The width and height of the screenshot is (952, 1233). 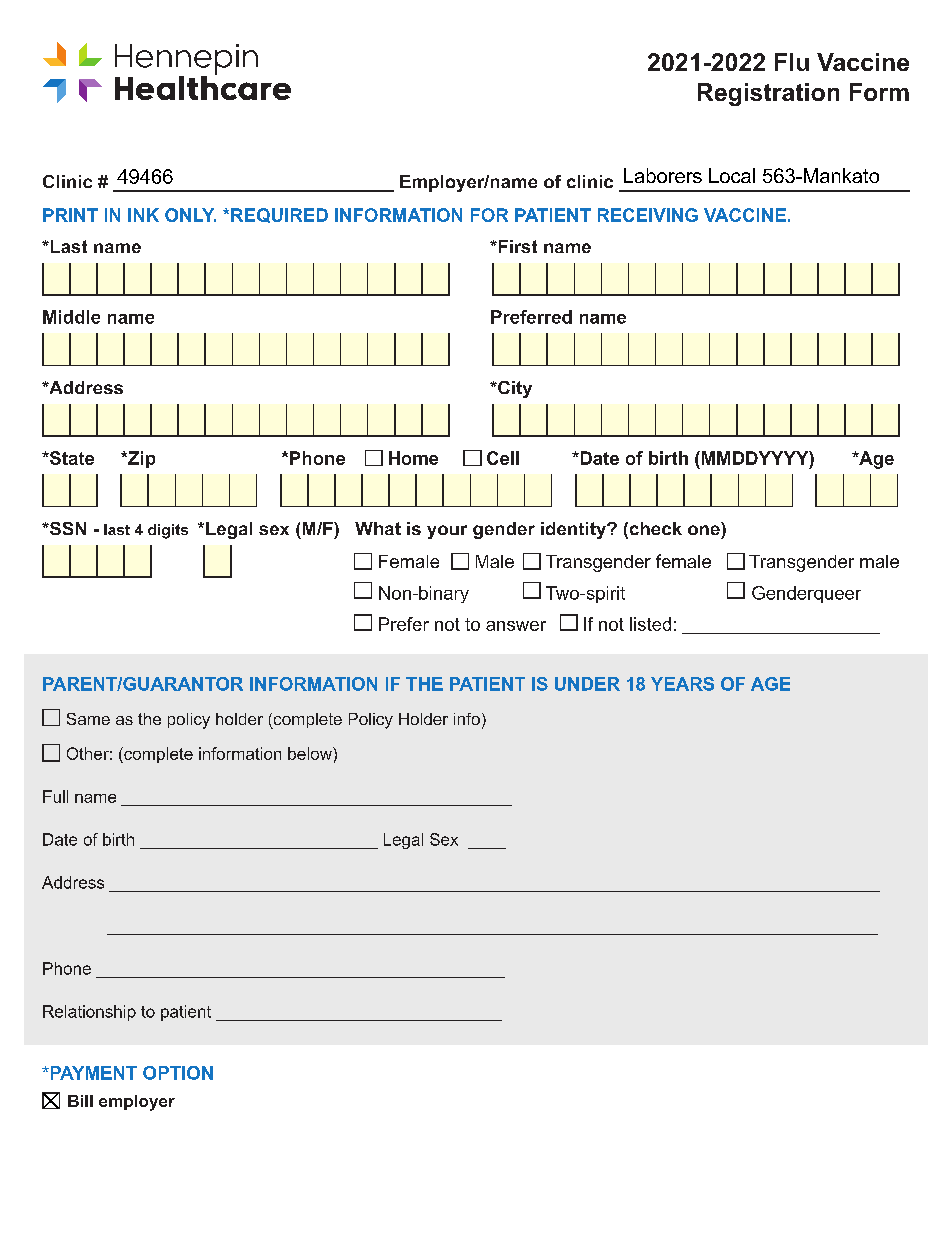 What do you see at coordinates (768, 94) in the screenshot?
I see `Registration` at bounding box center [768, 94].
